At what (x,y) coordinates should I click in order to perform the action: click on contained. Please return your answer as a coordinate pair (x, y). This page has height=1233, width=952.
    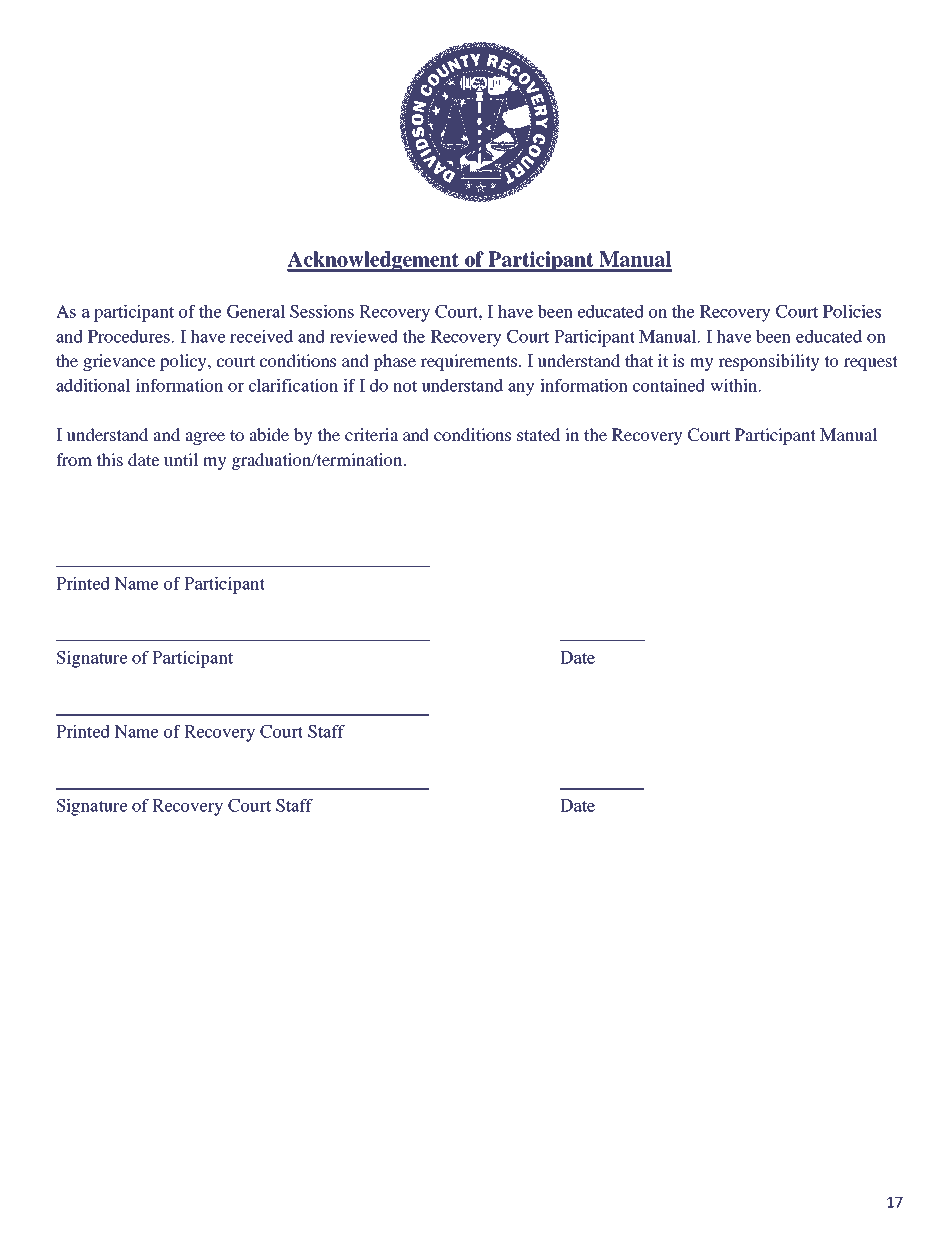
    Looking at the image, I should click on (669, 385).
